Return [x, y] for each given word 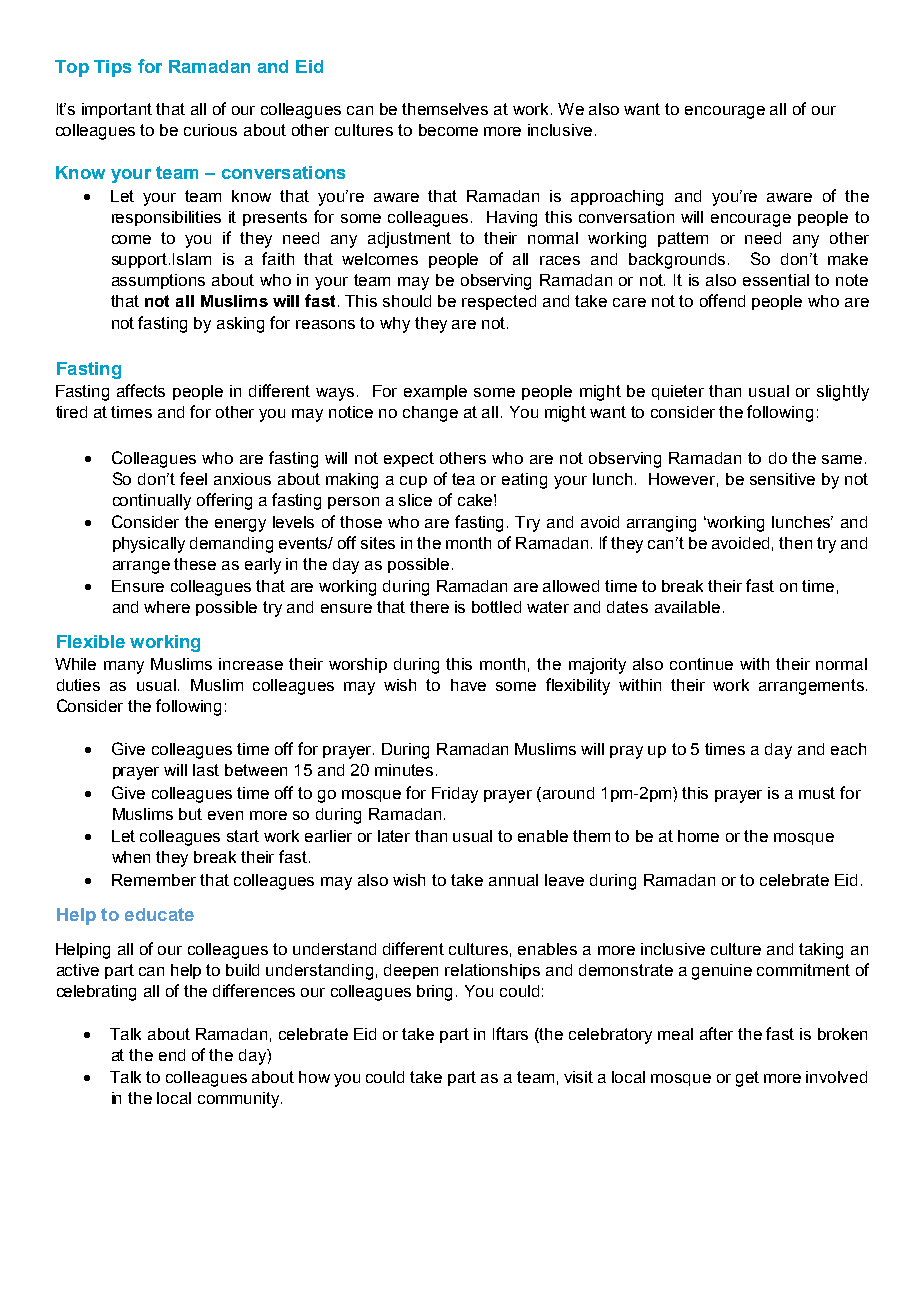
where [167, 607]
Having [512, 219]
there [429, 607]
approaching [617, 198]
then [795, 543]
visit [578, 1077]
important [117, 110]
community [240, 1100]
